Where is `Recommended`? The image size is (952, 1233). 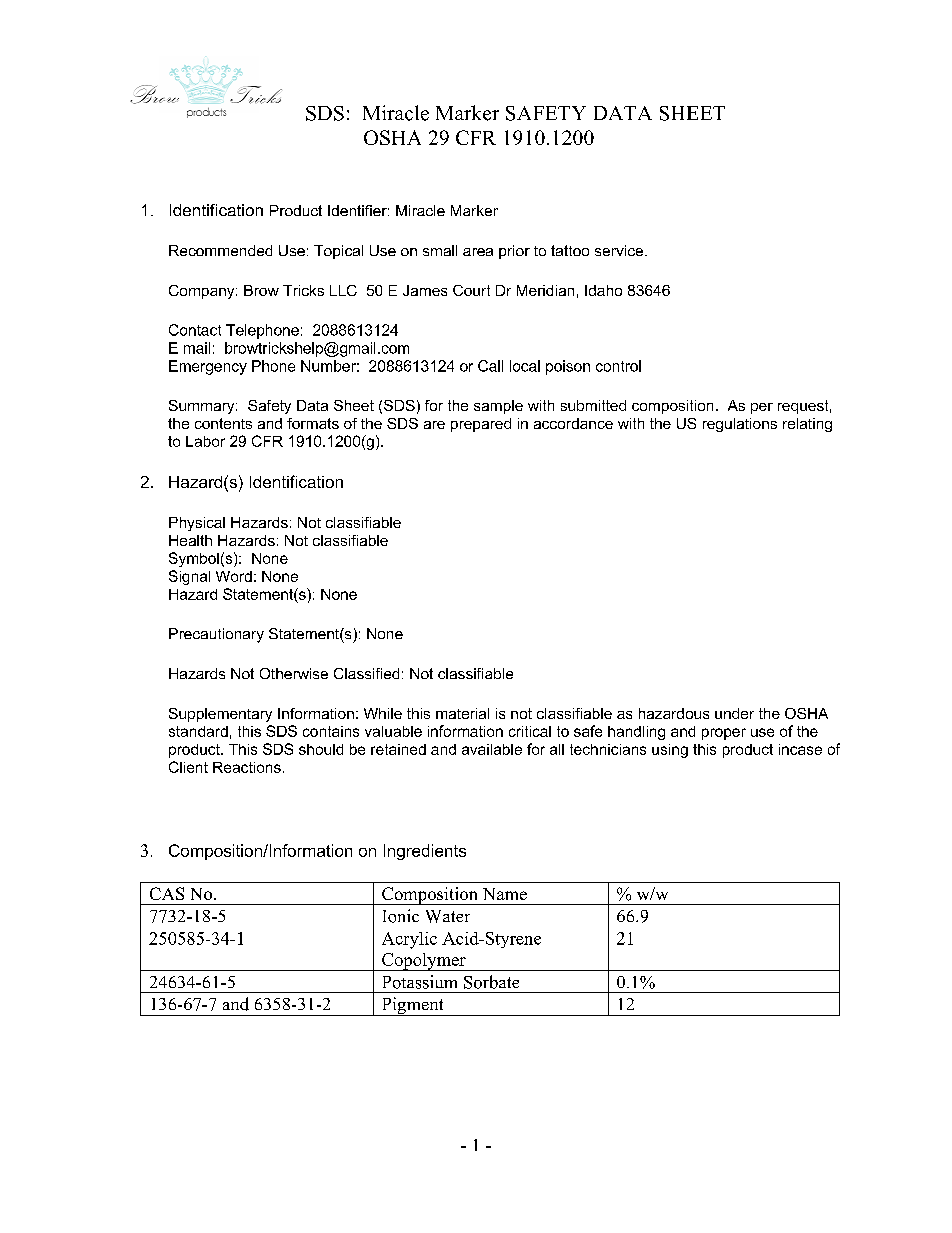
Recommended is located at coordinates (220, 250).
